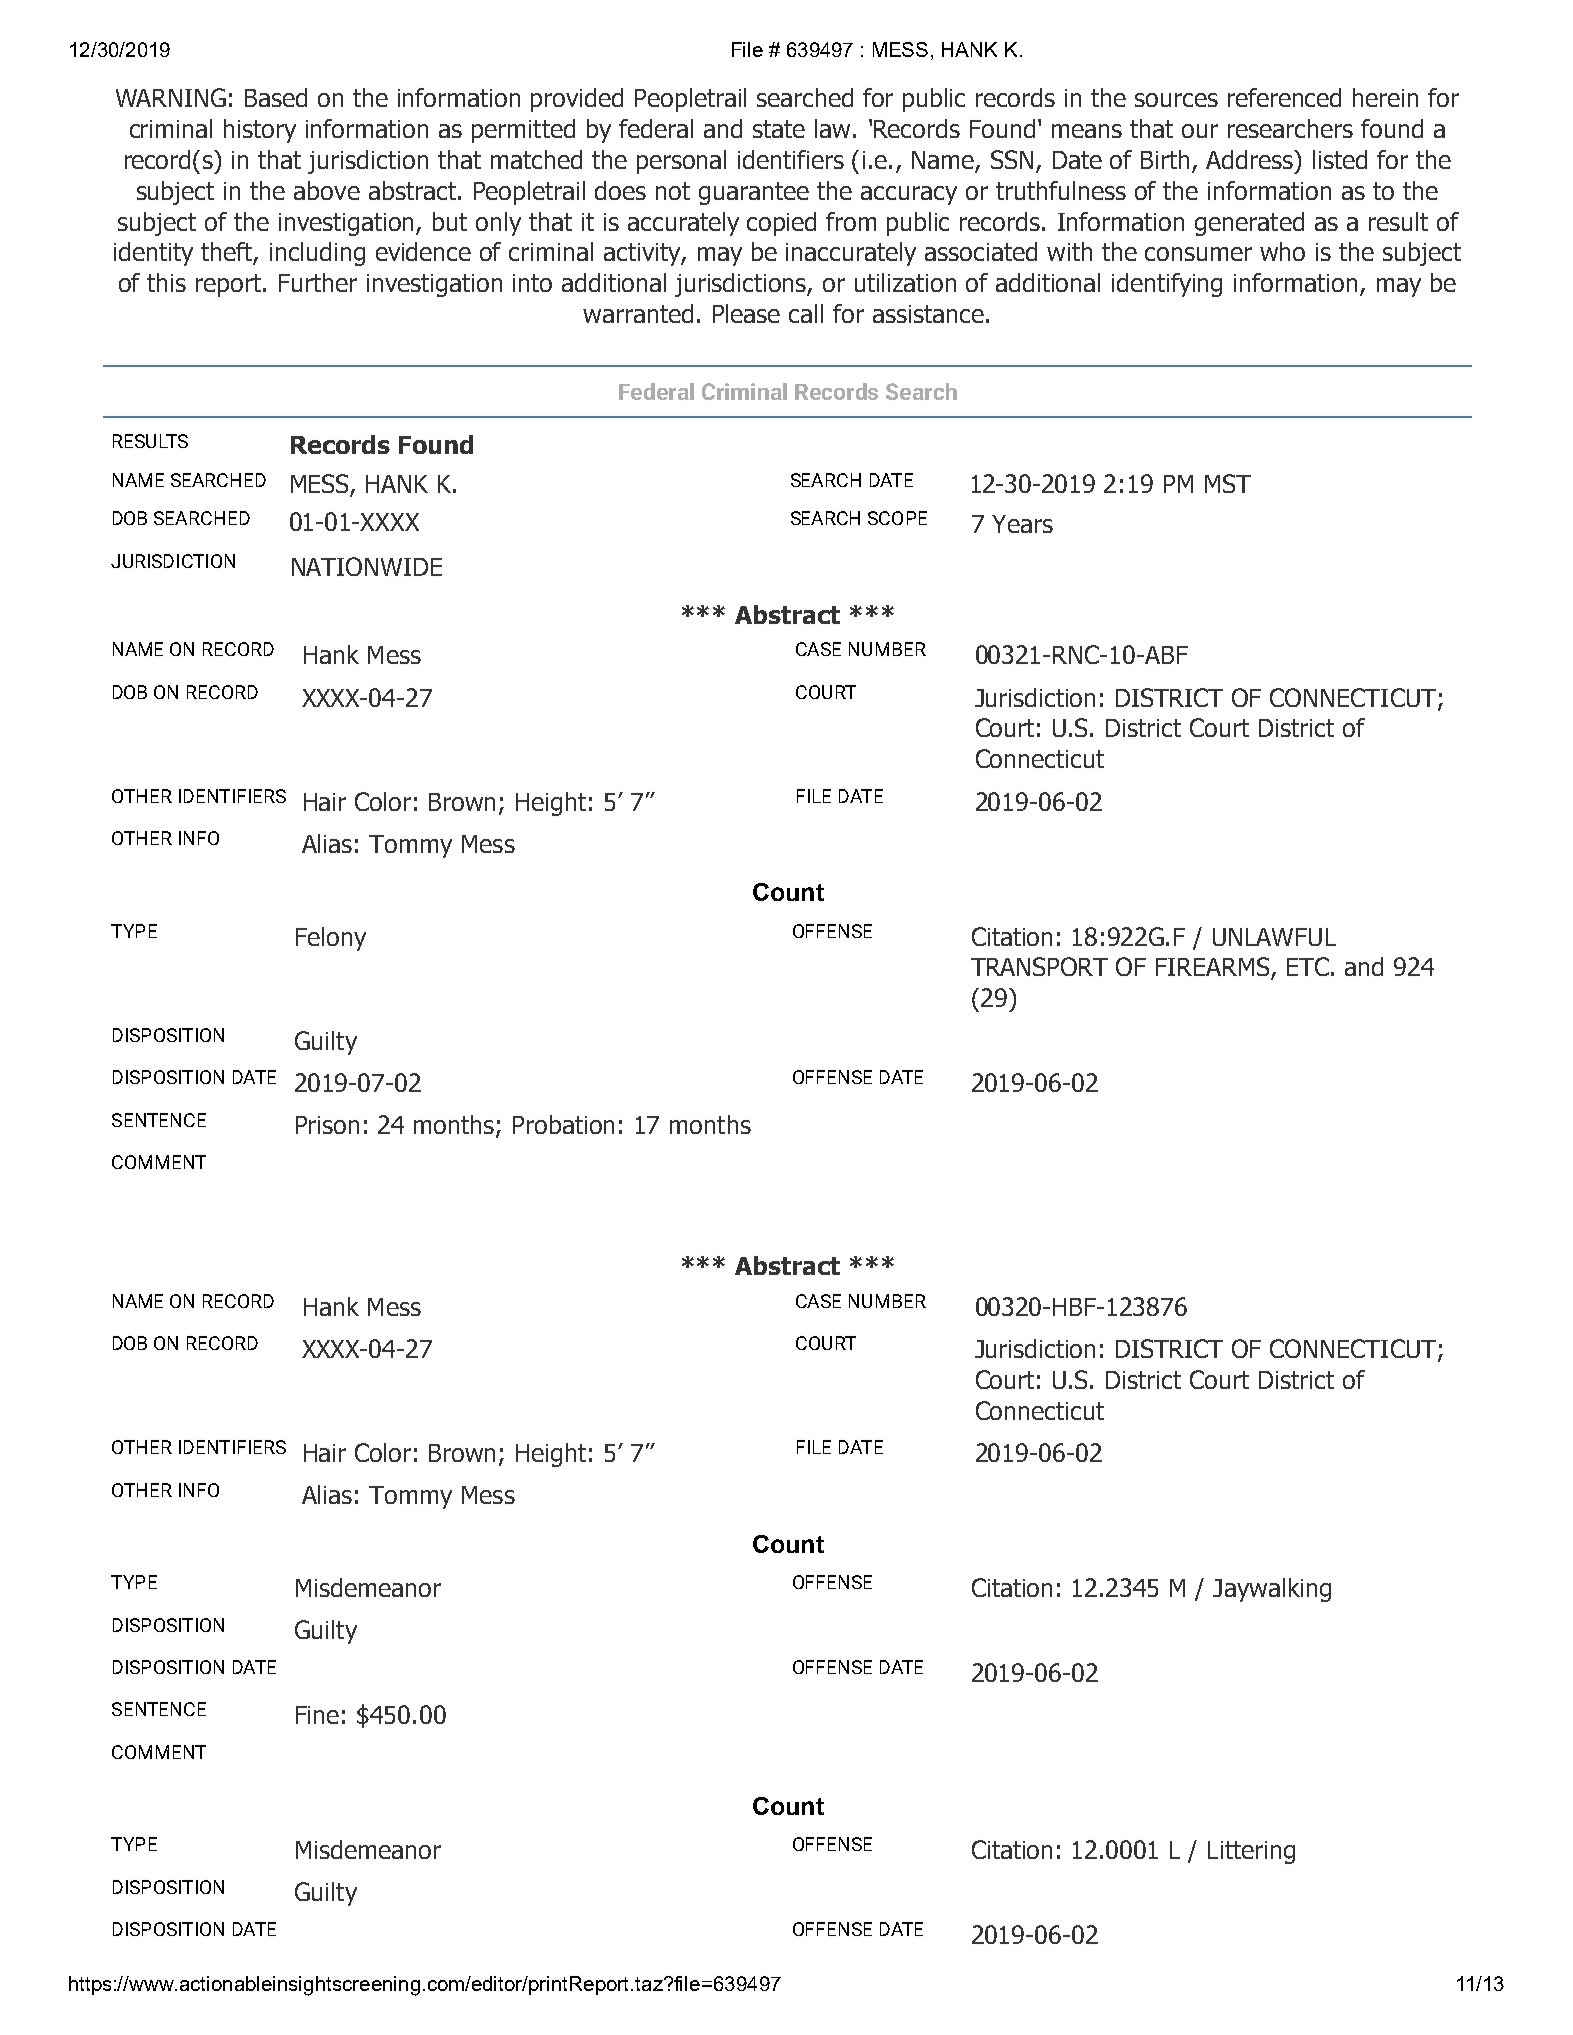 This page has width=1573, height=2035. I want to click on TRANSPORT, so click(1039, 966).
